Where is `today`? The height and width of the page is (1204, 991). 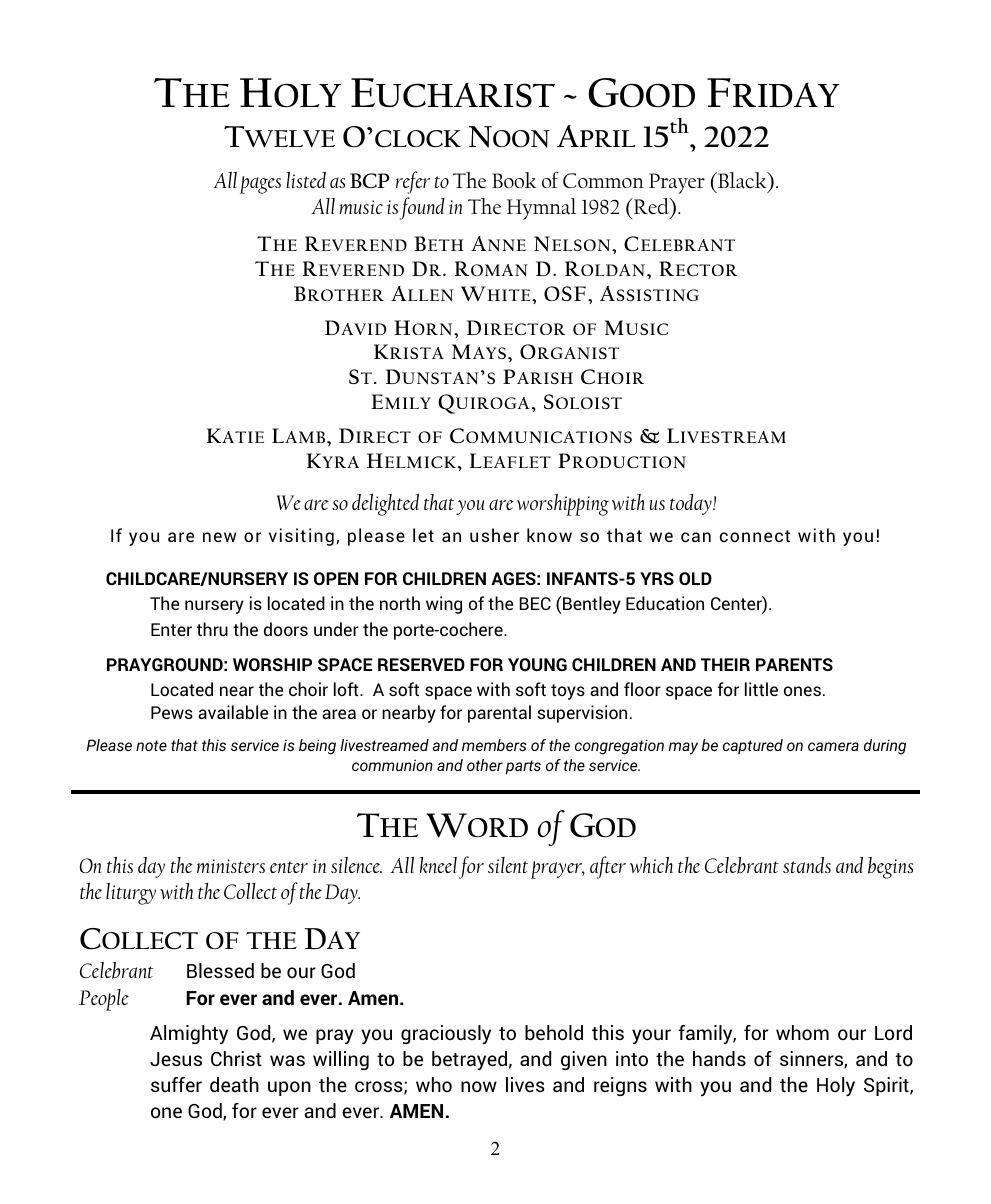 today is located at coordinates (692, 504).
